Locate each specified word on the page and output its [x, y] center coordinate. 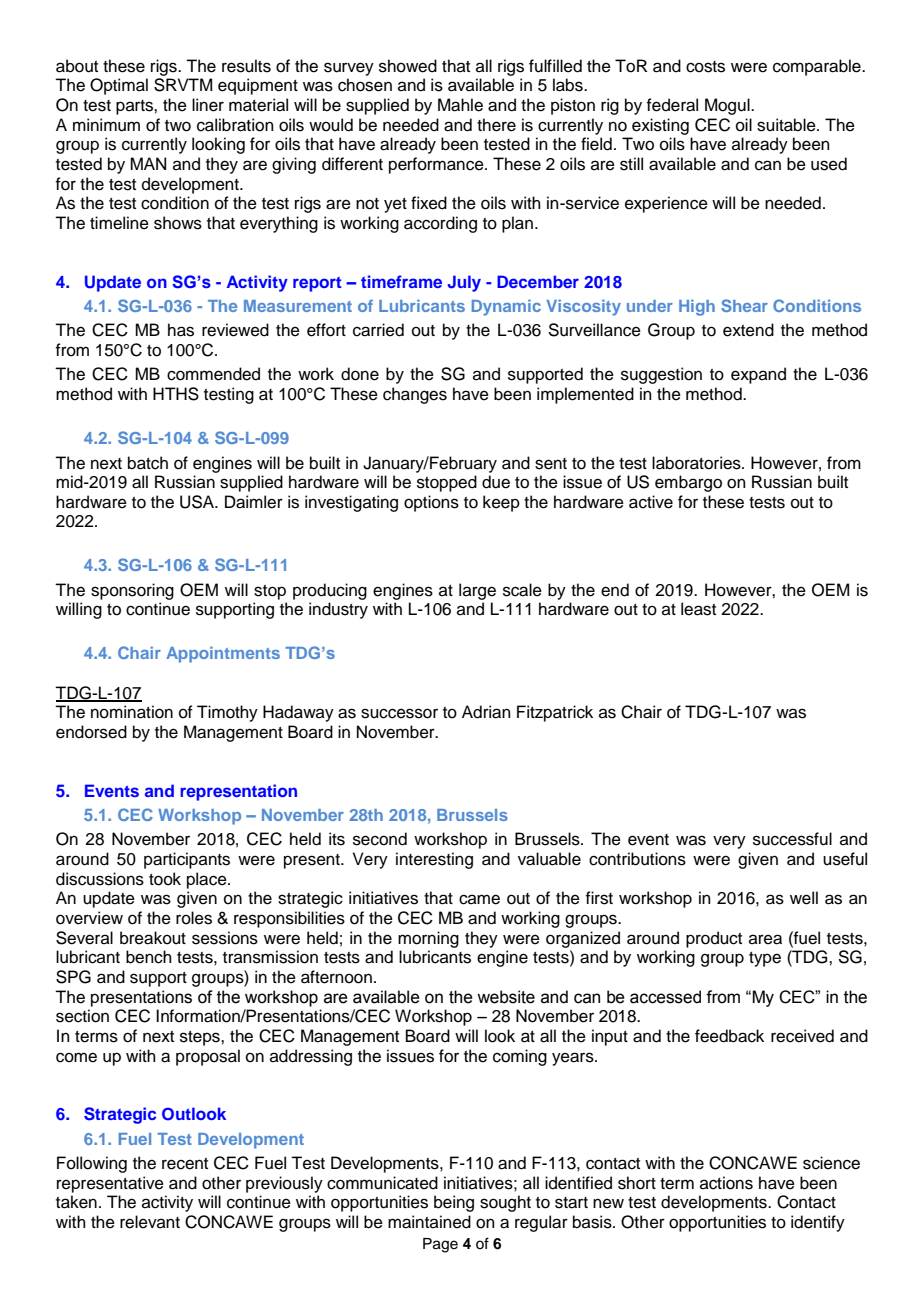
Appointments [223, 654]
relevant [150, 1222]
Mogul [728, 106]
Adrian [486, 712]
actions [726, 1183]
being [454, 1203]
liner [208, 105]
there [496, 125]
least [698, 609]
